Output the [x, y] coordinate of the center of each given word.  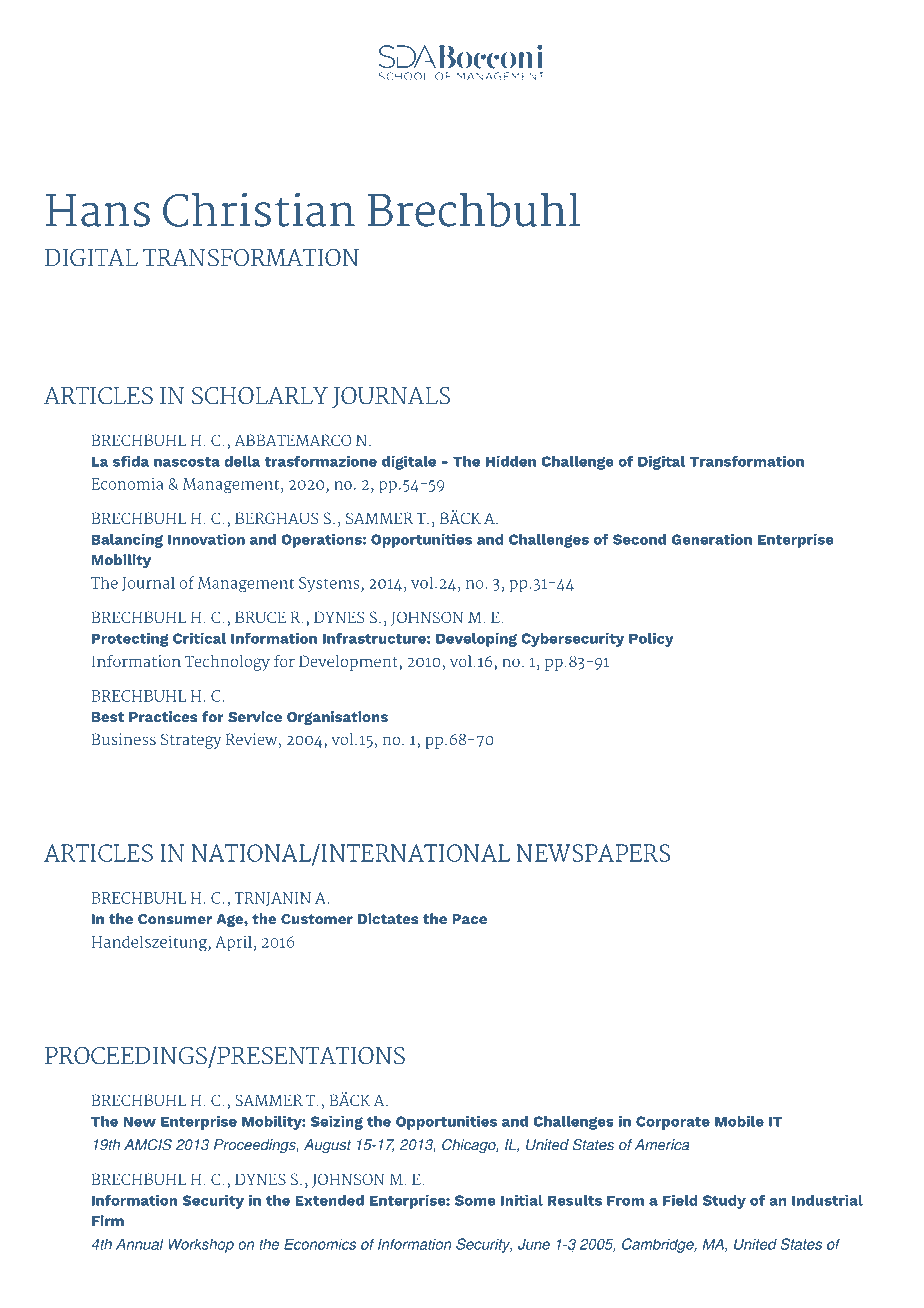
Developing [476, 640]
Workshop [201, 1245]
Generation [712, 539]
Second [639, 539]
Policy [651, 640]
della [242, 461]
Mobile [739, 1121]
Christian [259, 209]
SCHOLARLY [260, 396]
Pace [469, 919]
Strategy [191, 741]
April [233, 943]
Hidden [511, 461]
